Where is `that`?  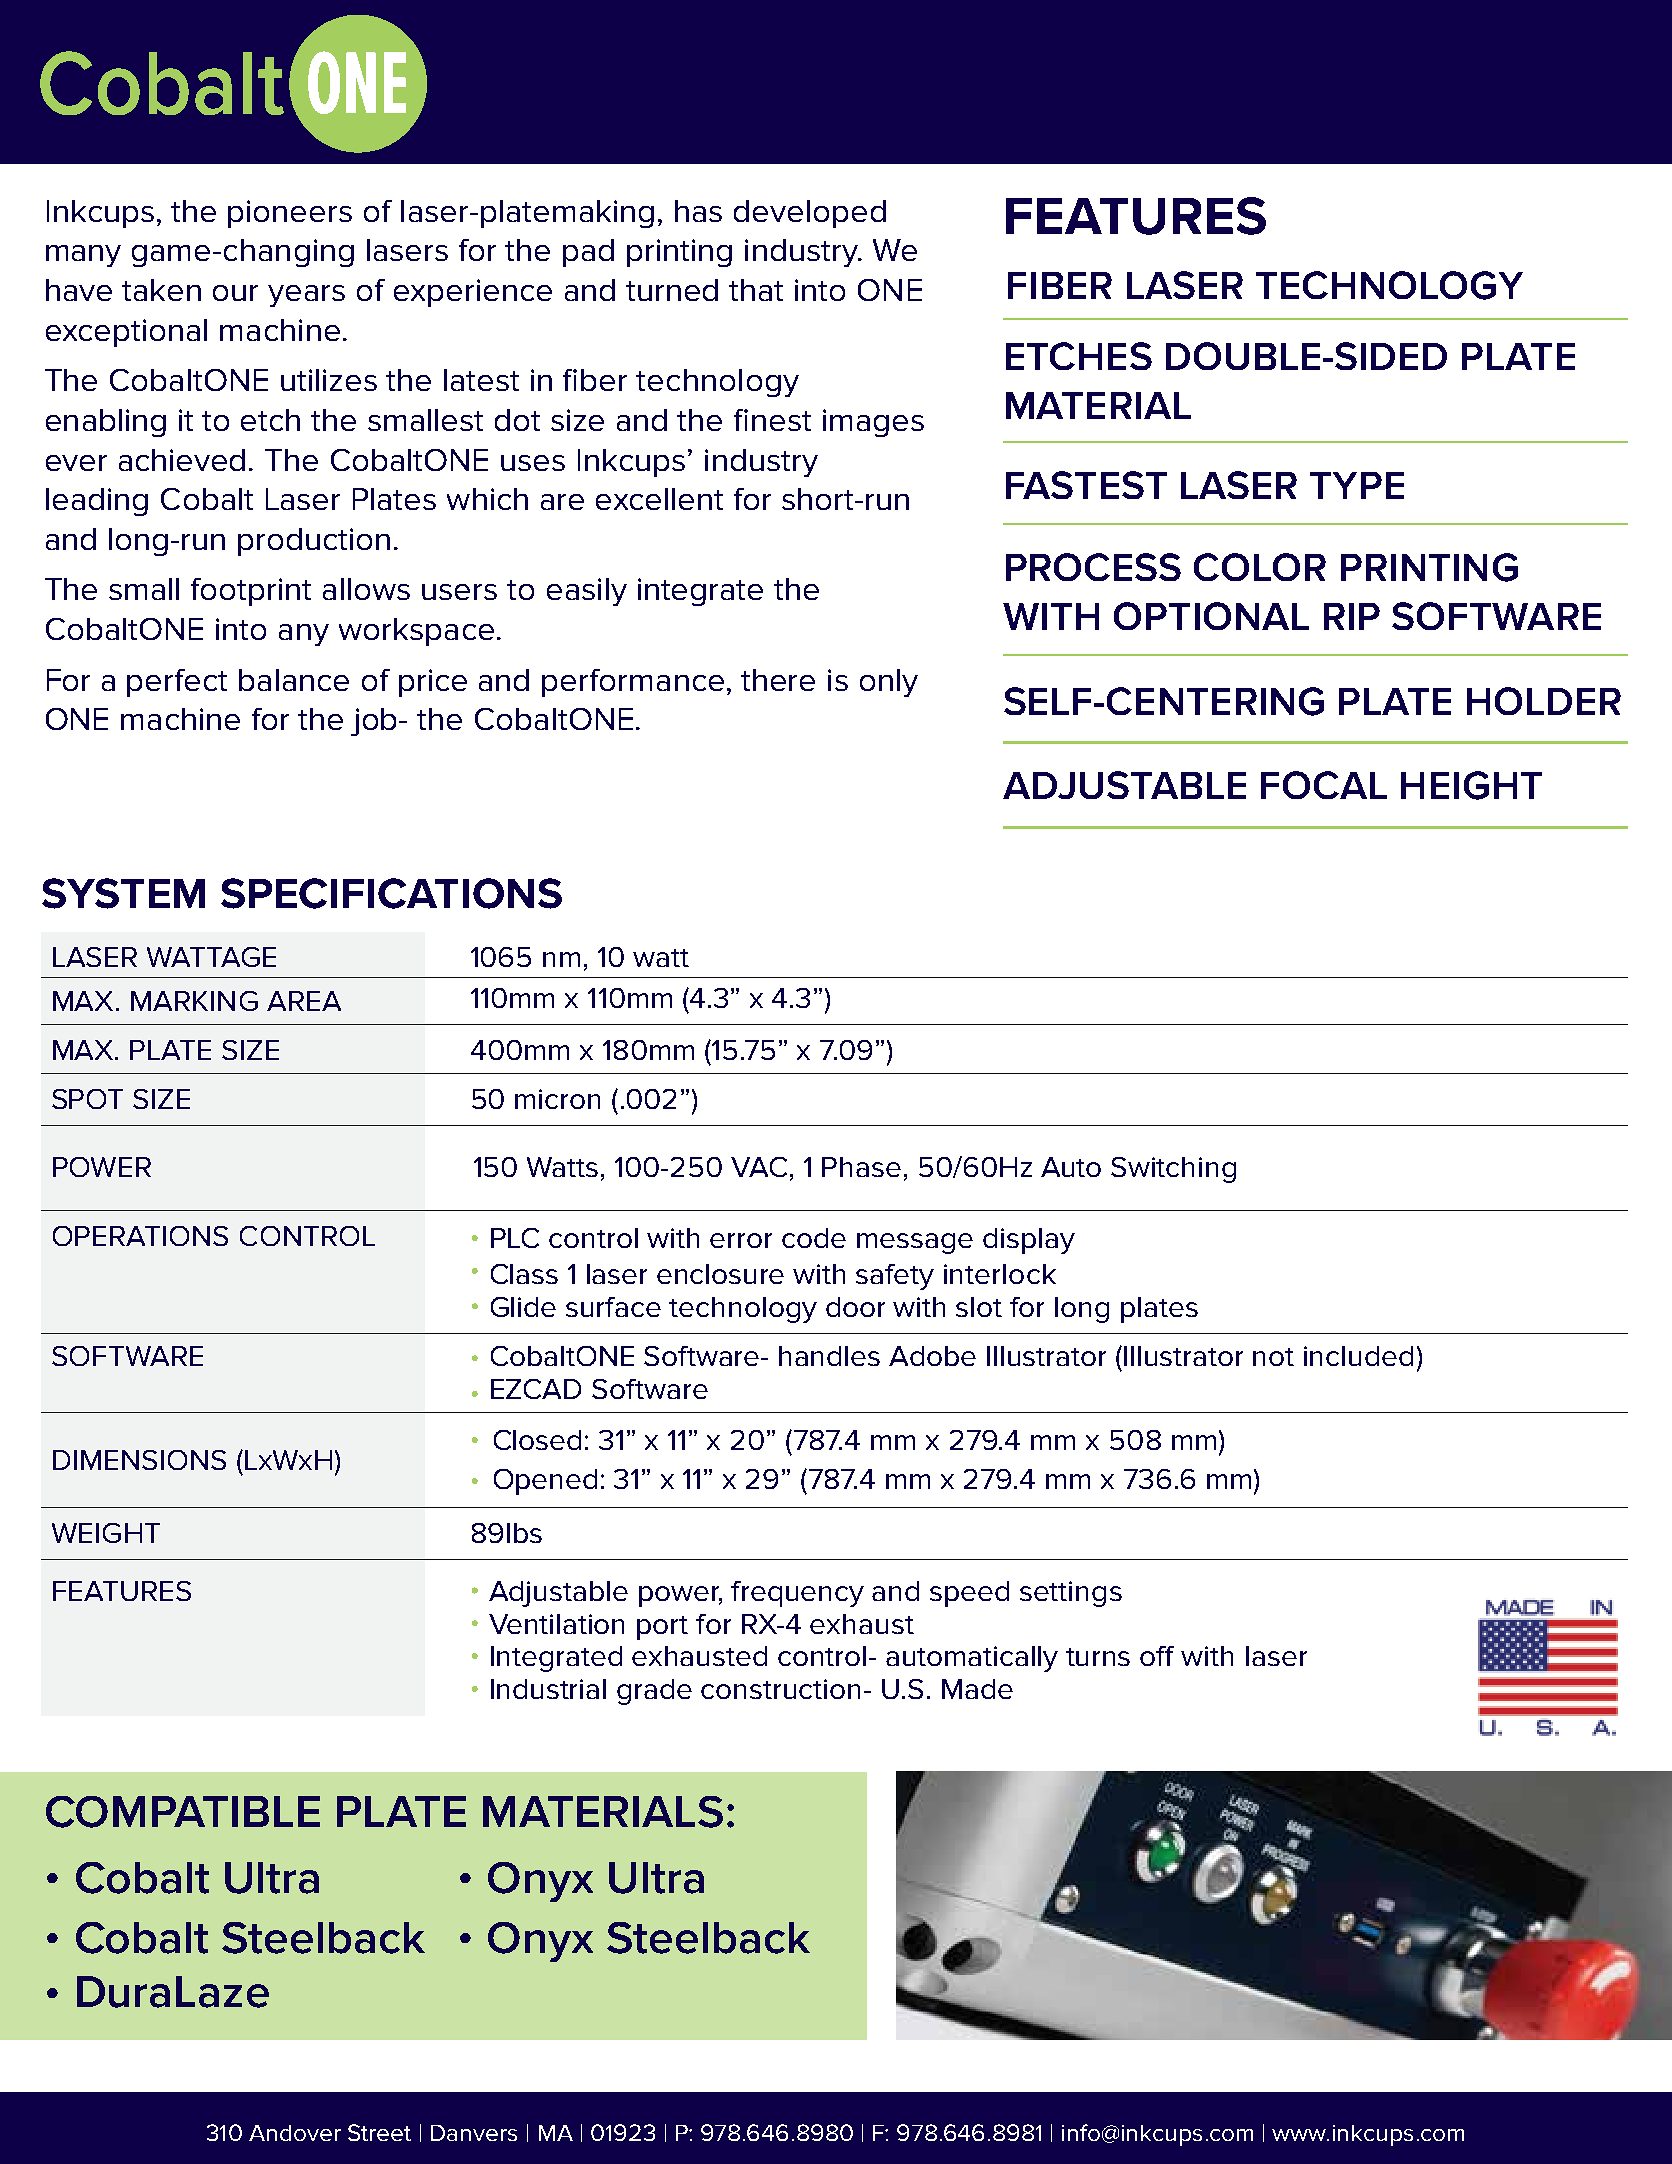 that is located at coordinates (756, 290).
